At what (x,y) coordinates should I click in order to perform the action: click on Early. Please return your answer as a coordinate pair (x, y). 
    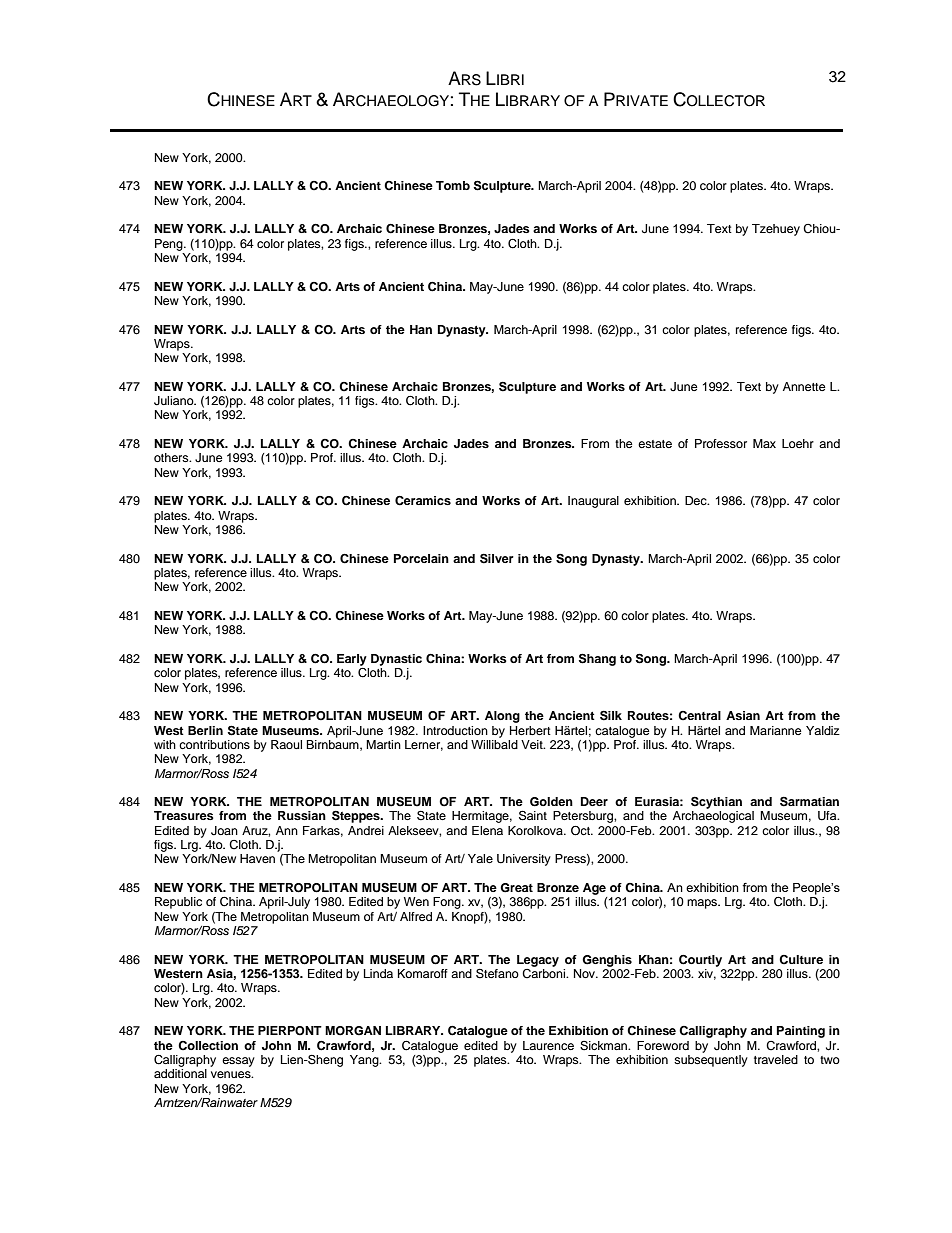
    Looking at the image, I should click on (352, 660).
